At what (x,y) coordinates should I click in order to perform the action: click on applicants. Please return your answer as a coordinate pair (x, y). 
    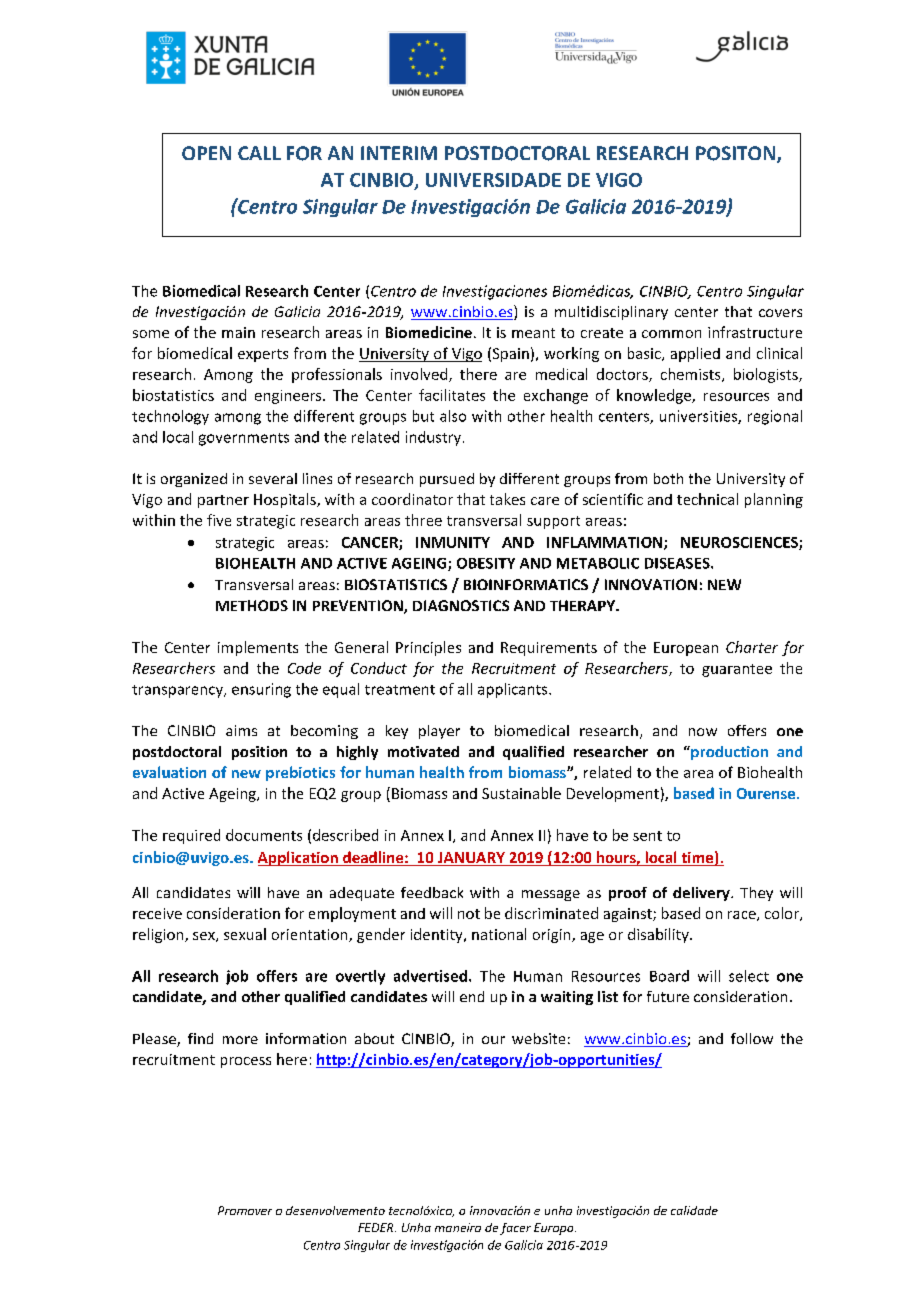
    Looking at the image, I should click on (514, 690).
